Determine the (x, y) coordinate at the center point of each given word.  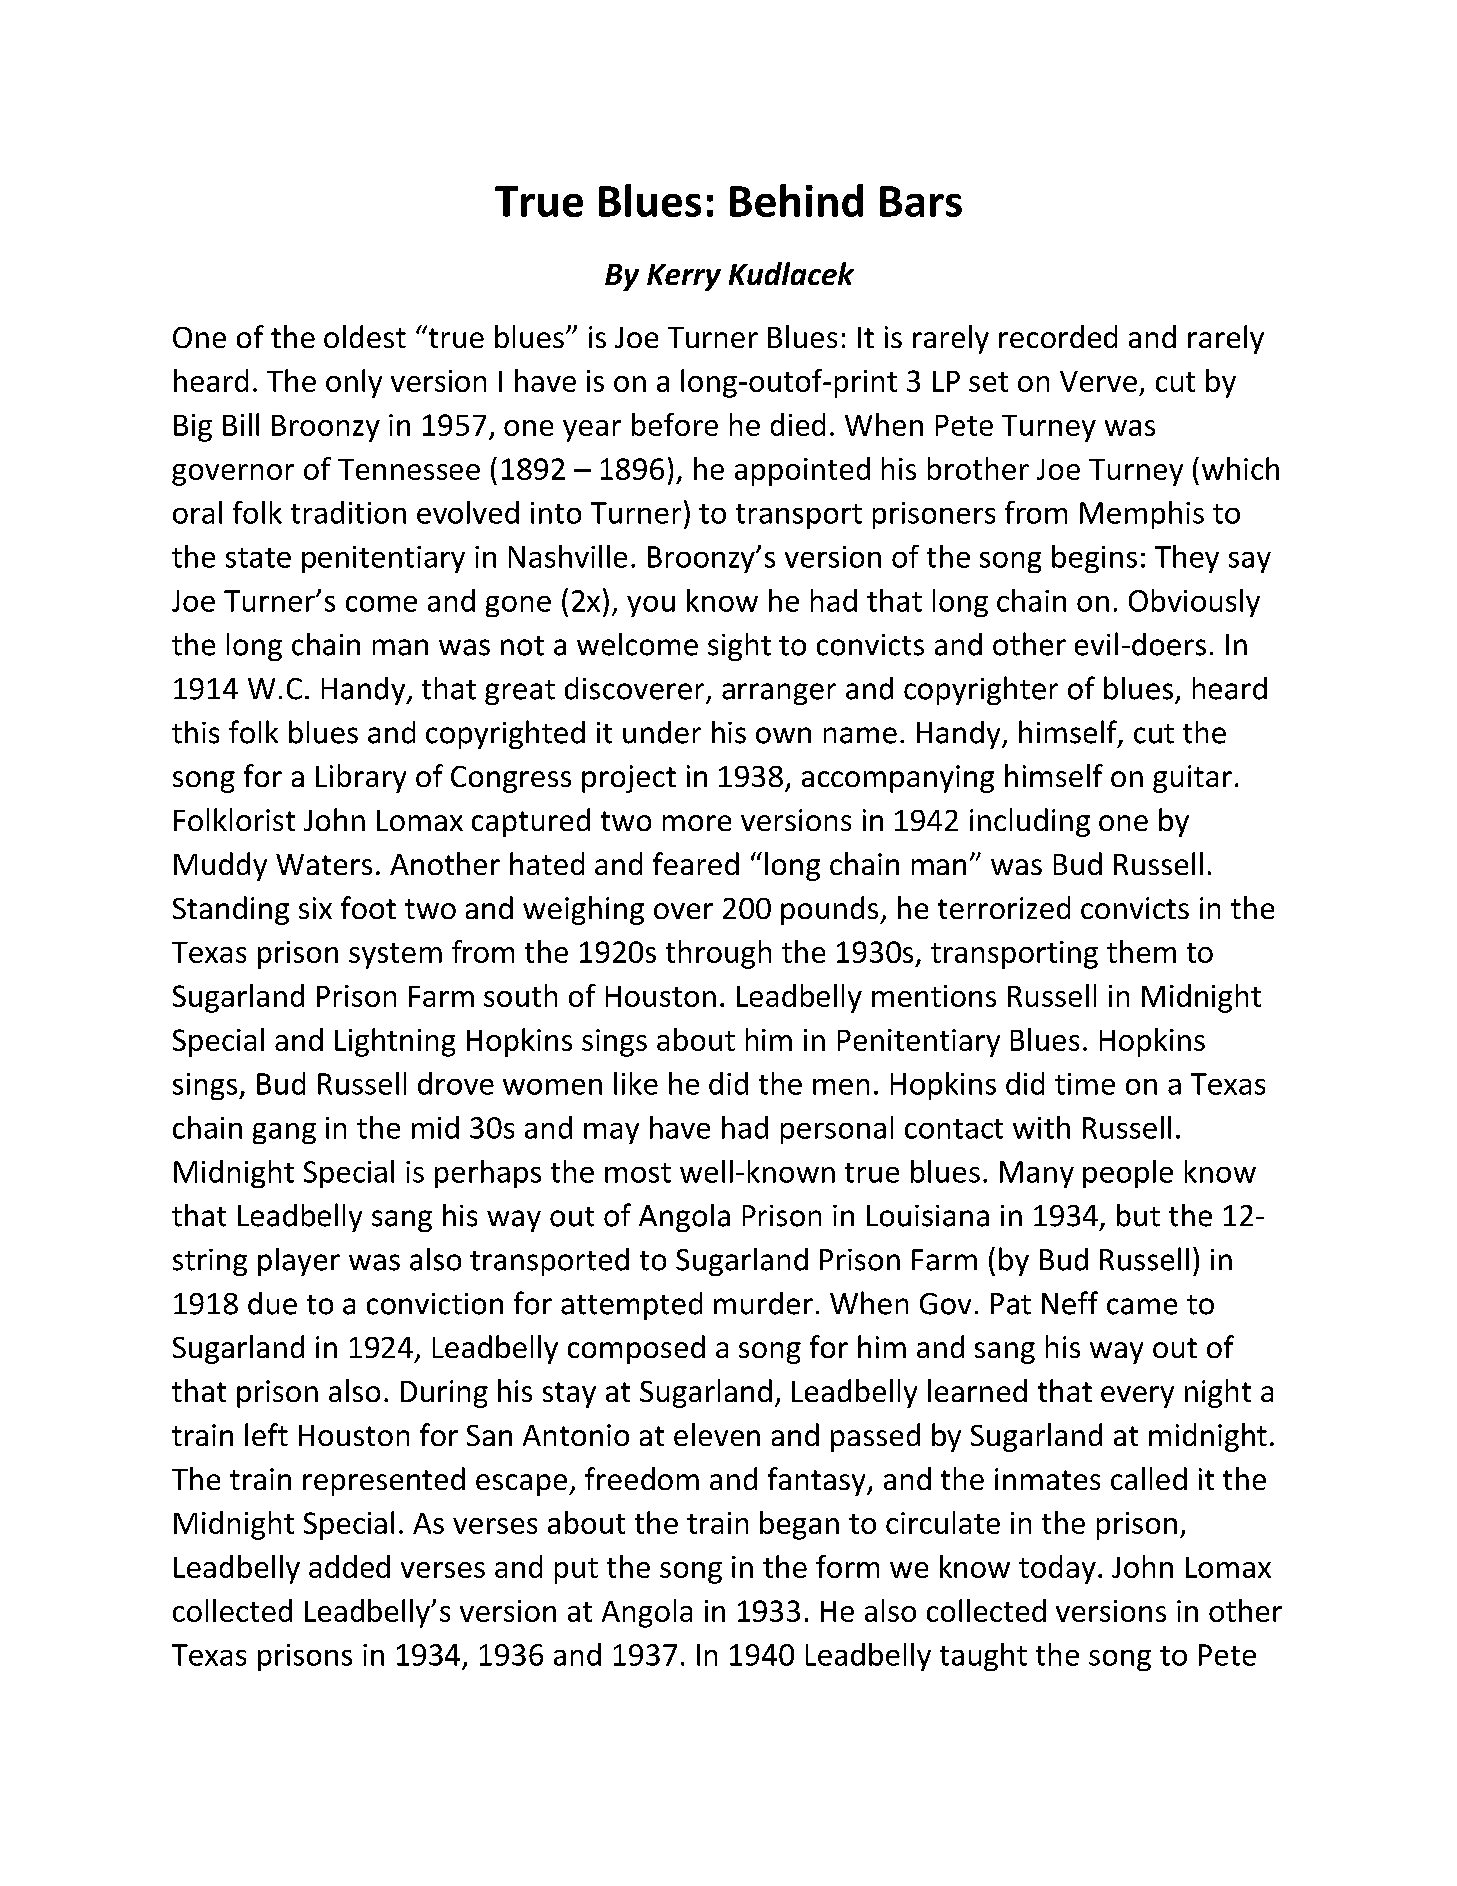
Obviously (1194, 603)
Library (361, 778)
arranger (779, 694)
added (349, 1566)
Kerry (684, 277)
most (638, 1173)
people (1128, 1174)
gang (284, 1133)
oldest (365, 336)
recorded (1058, 336)
